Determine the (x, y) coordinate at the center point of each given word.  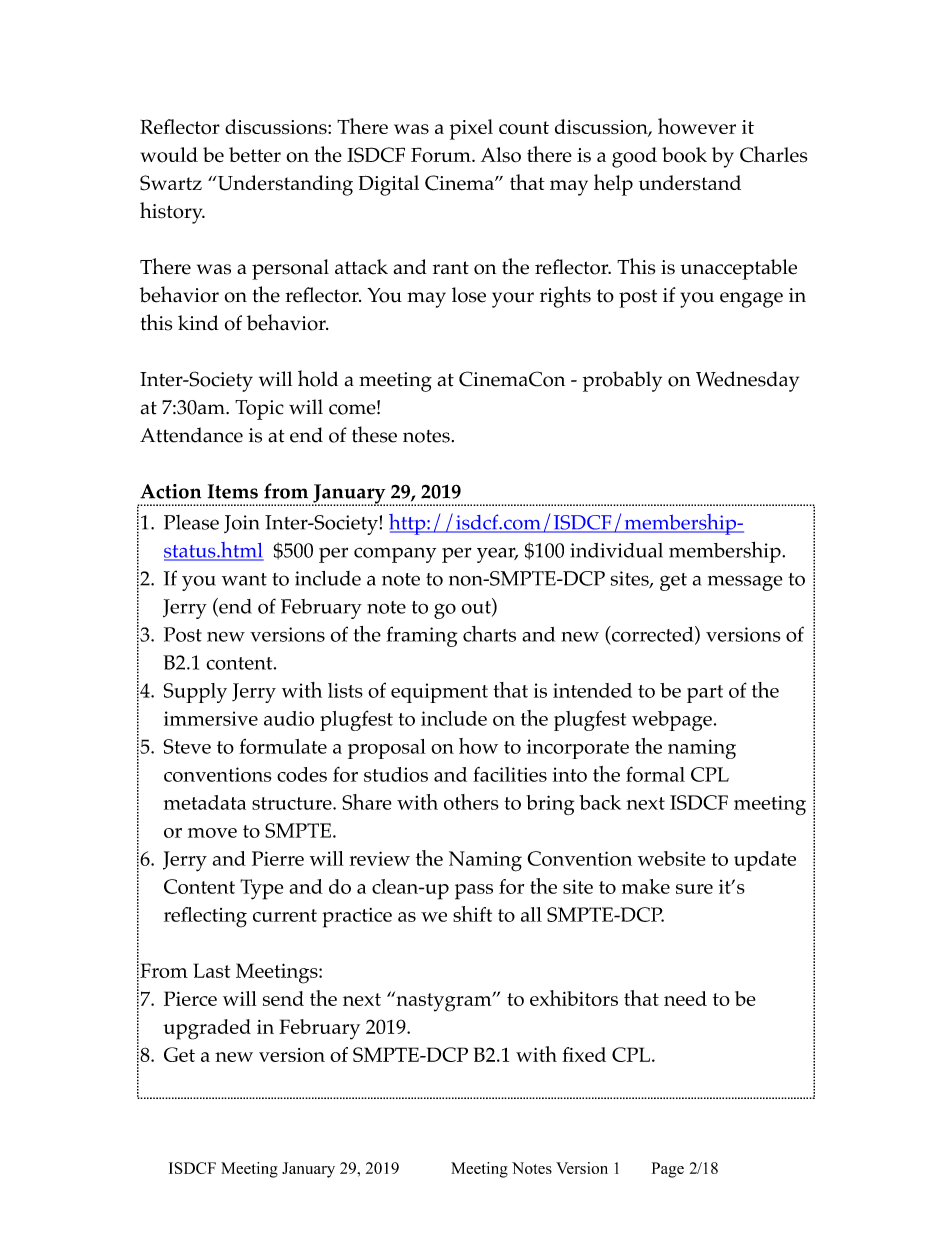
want (244, 579)
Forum (442, 155)
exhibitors (574, 998)
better (255, 155)
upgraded (207, 1029)
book (684, 155)
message (745, 583)
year (497, 555)
